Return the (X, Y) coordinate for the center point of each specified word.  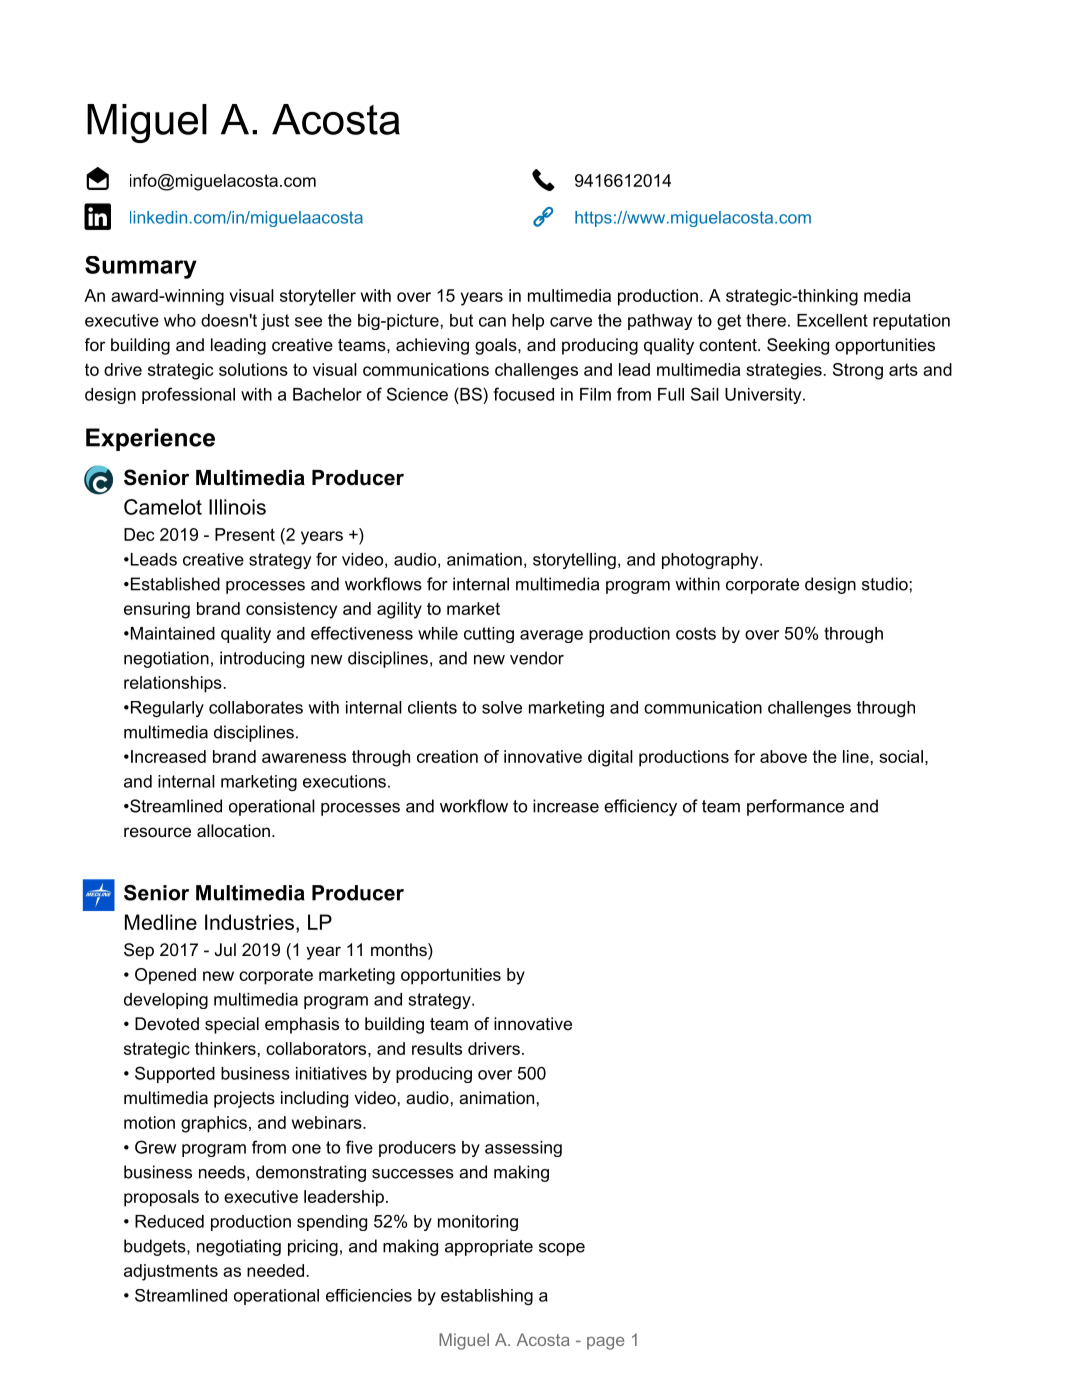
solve (502, 707)
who (180, 320)
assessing (523, 1149)
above (783, 756)
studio (885, 584)
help (528, 322)
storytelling (574, 561)
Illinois (237, 507)
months (400, 950)
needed (275, 1270)
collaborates (256, 707)
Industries (249, 922)
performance (795, 807)
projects (244, 1099)
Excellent (832, 320)
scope (562, 1249)
